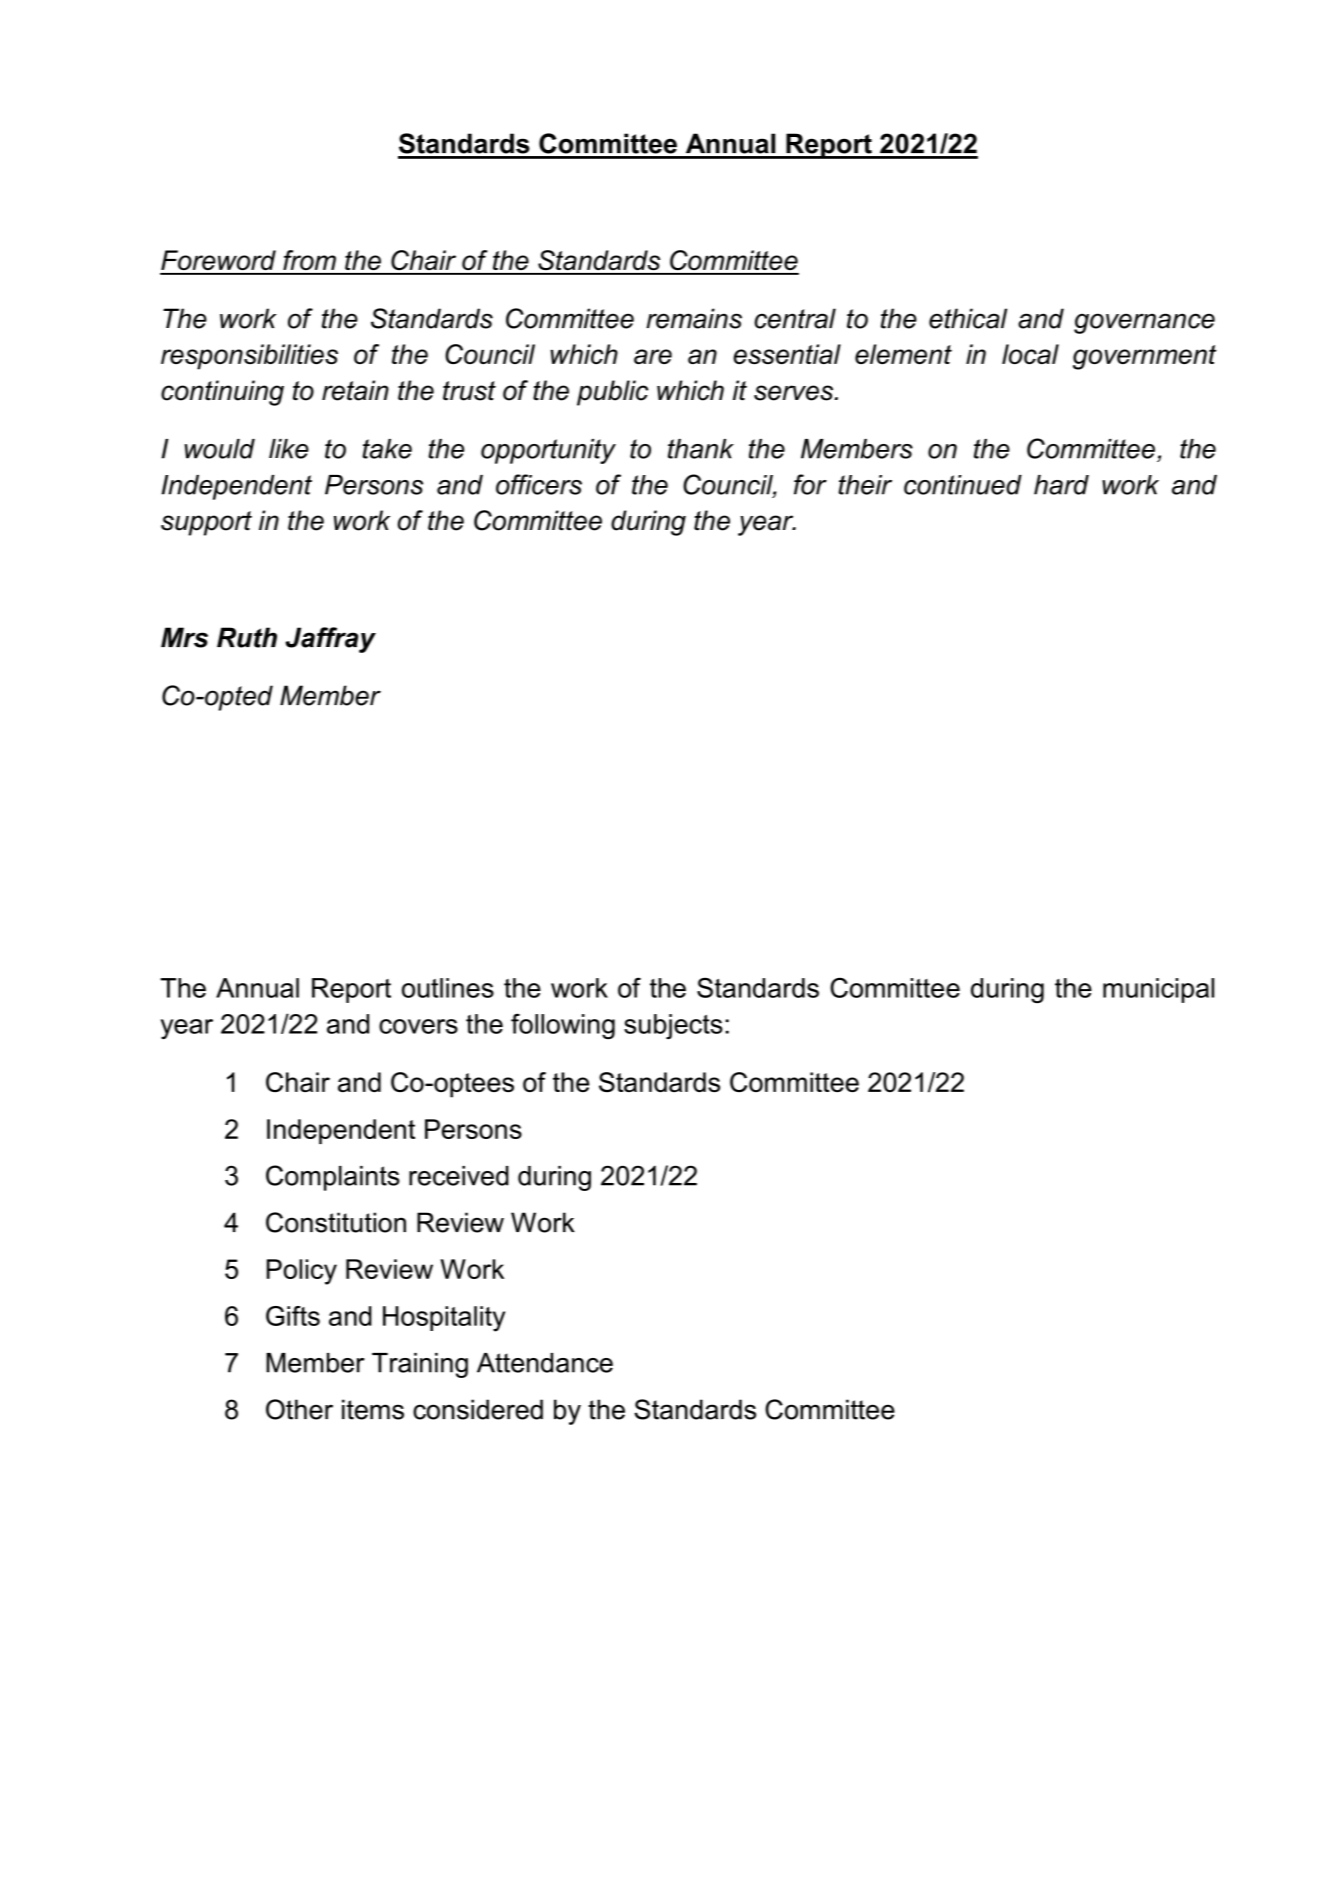 The image size is (1344, 1901). What do you see at coordinates (653, 356) in the screenshot?
I see `are` at bounding box center [653, 356].
